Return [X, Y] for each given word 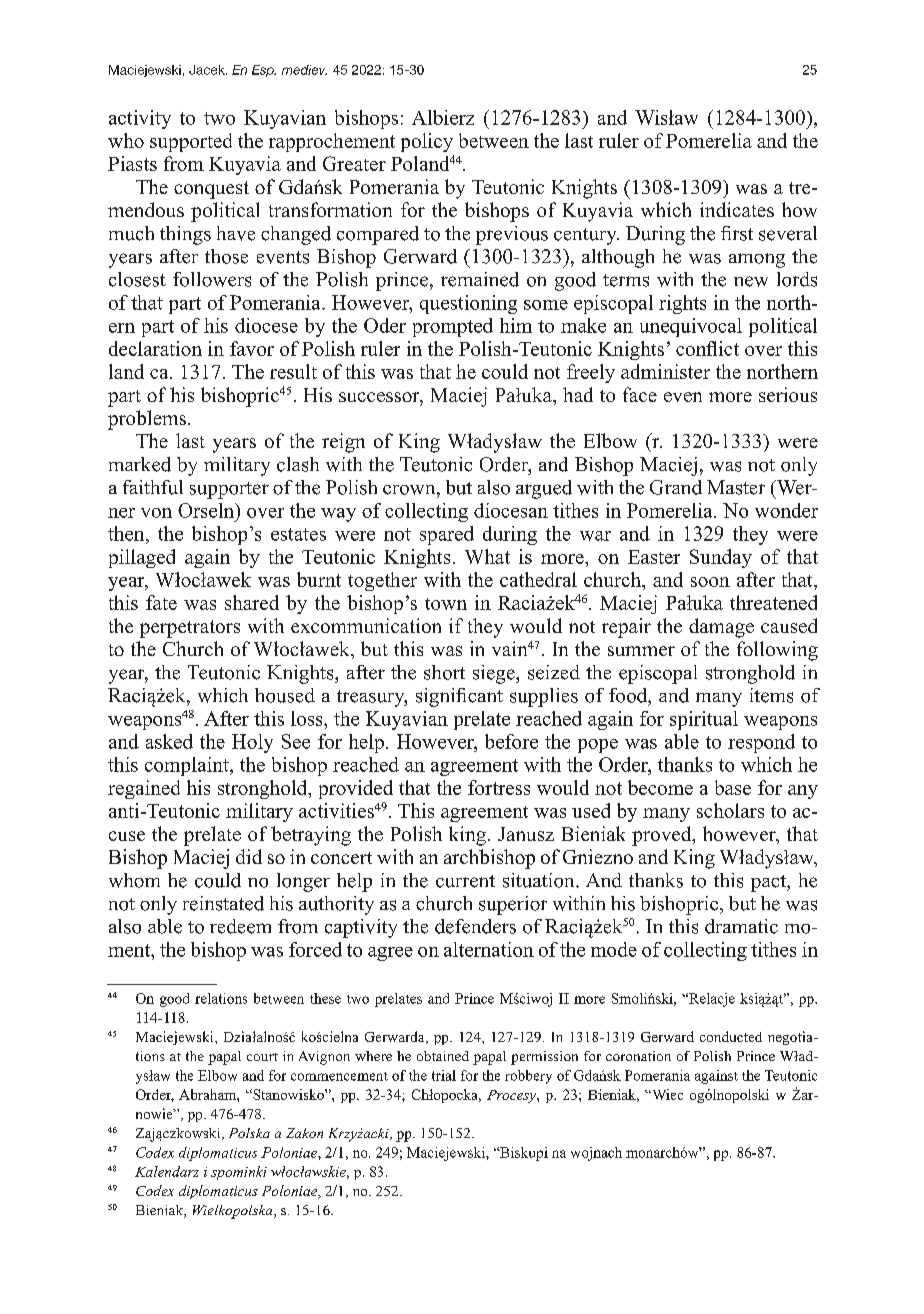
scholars [730, 810]
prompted [453, 327]
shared [252, 602]
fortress [499, 787]
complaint [188, 766]
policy [427, 142]
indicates [737, 209]
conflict [707, 348]
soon [710, 582]
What [487, 556]
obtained [443, 1056]
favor [252, 348]
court [262, 1057]
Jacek [208, 70]
